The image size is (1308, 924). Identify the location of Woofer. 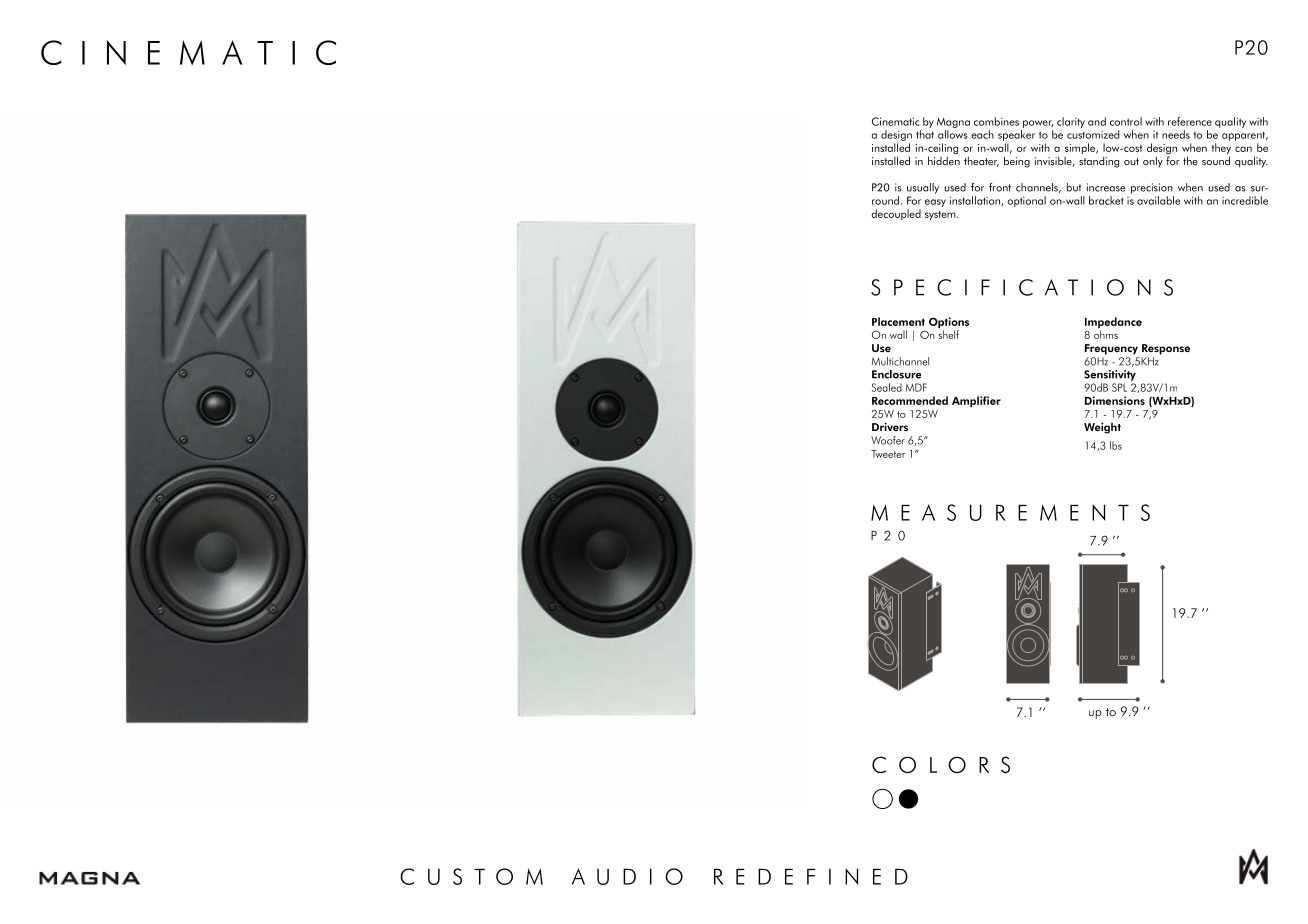
(888, 440).
